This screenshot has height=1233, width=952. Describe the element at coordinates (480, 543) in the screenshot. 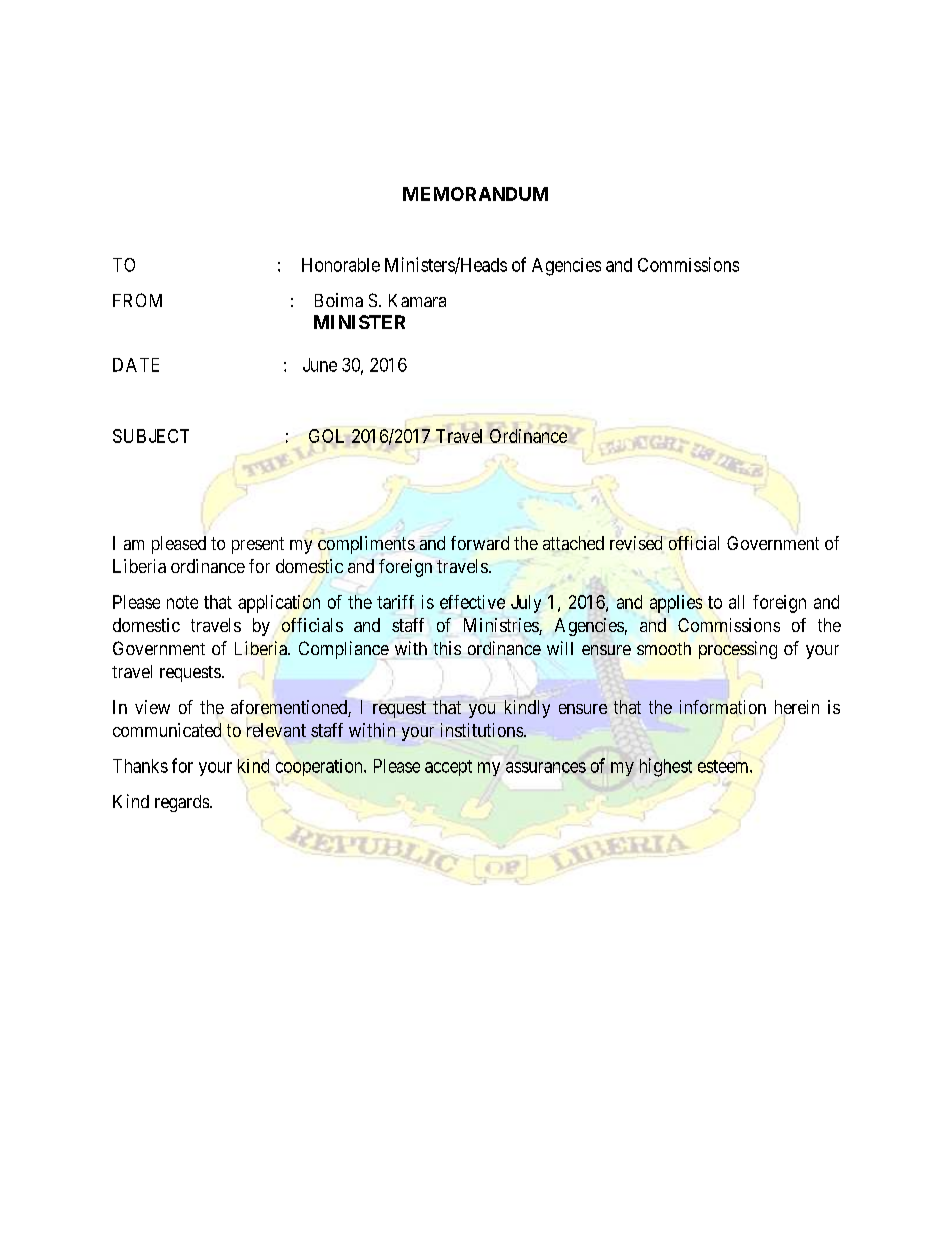

I see `forward` at that location.
